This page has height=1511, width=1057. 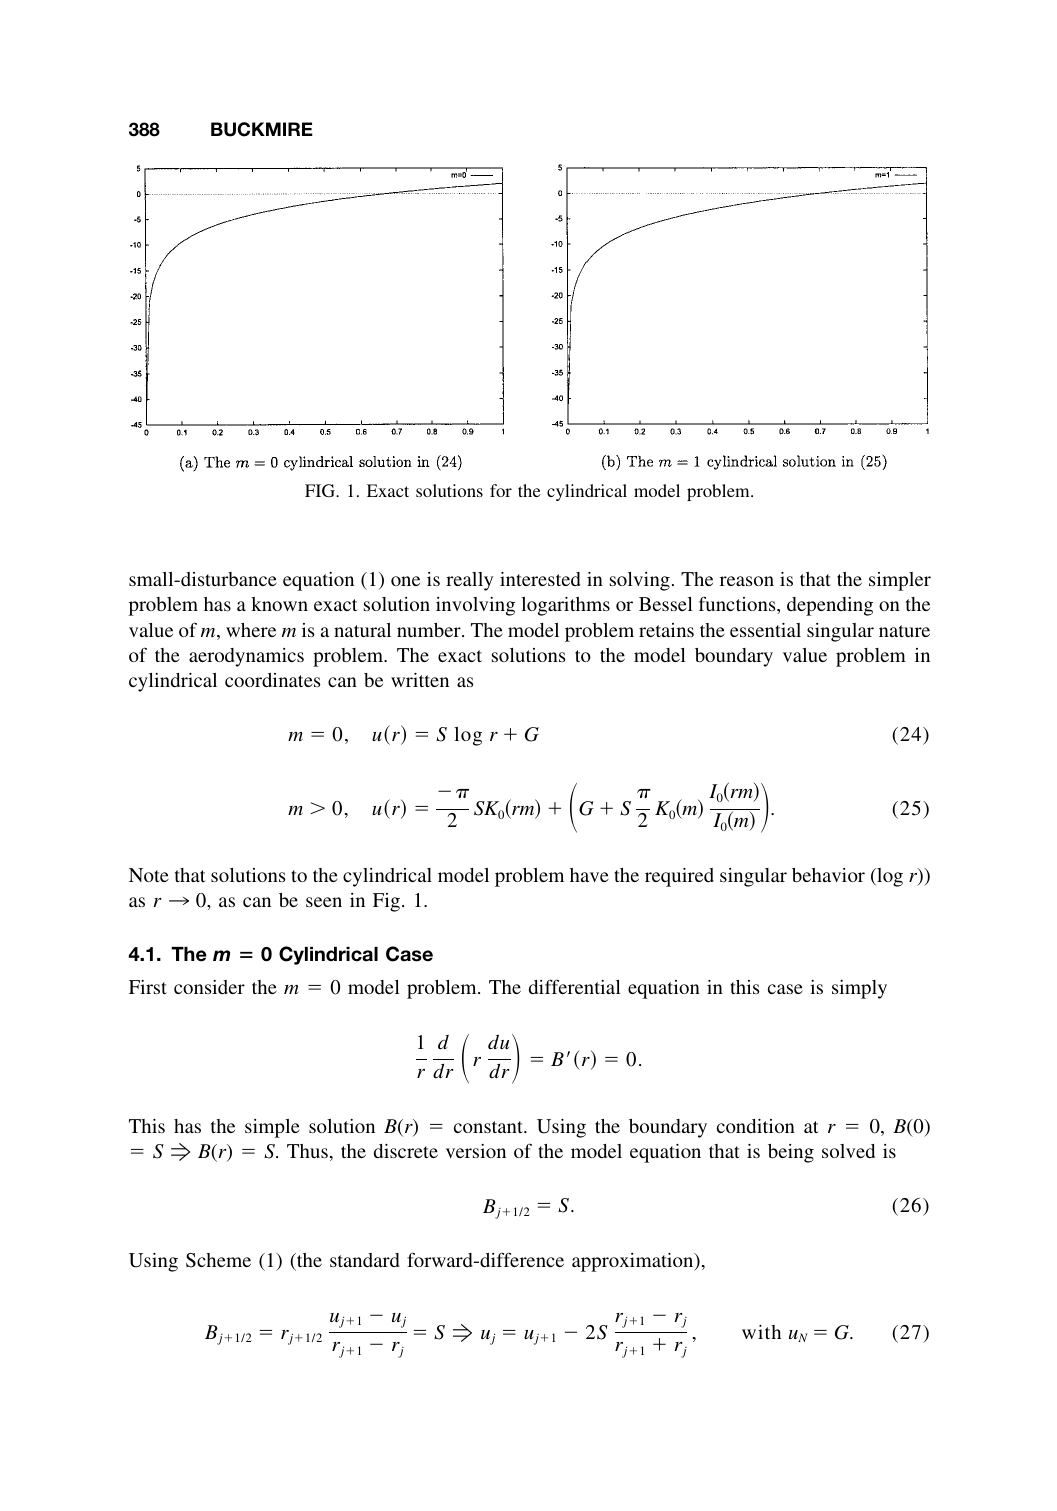 What do you see at coordinates (489, 1127) in the page?
I see `constant` at bounding box center [489, 1127].
